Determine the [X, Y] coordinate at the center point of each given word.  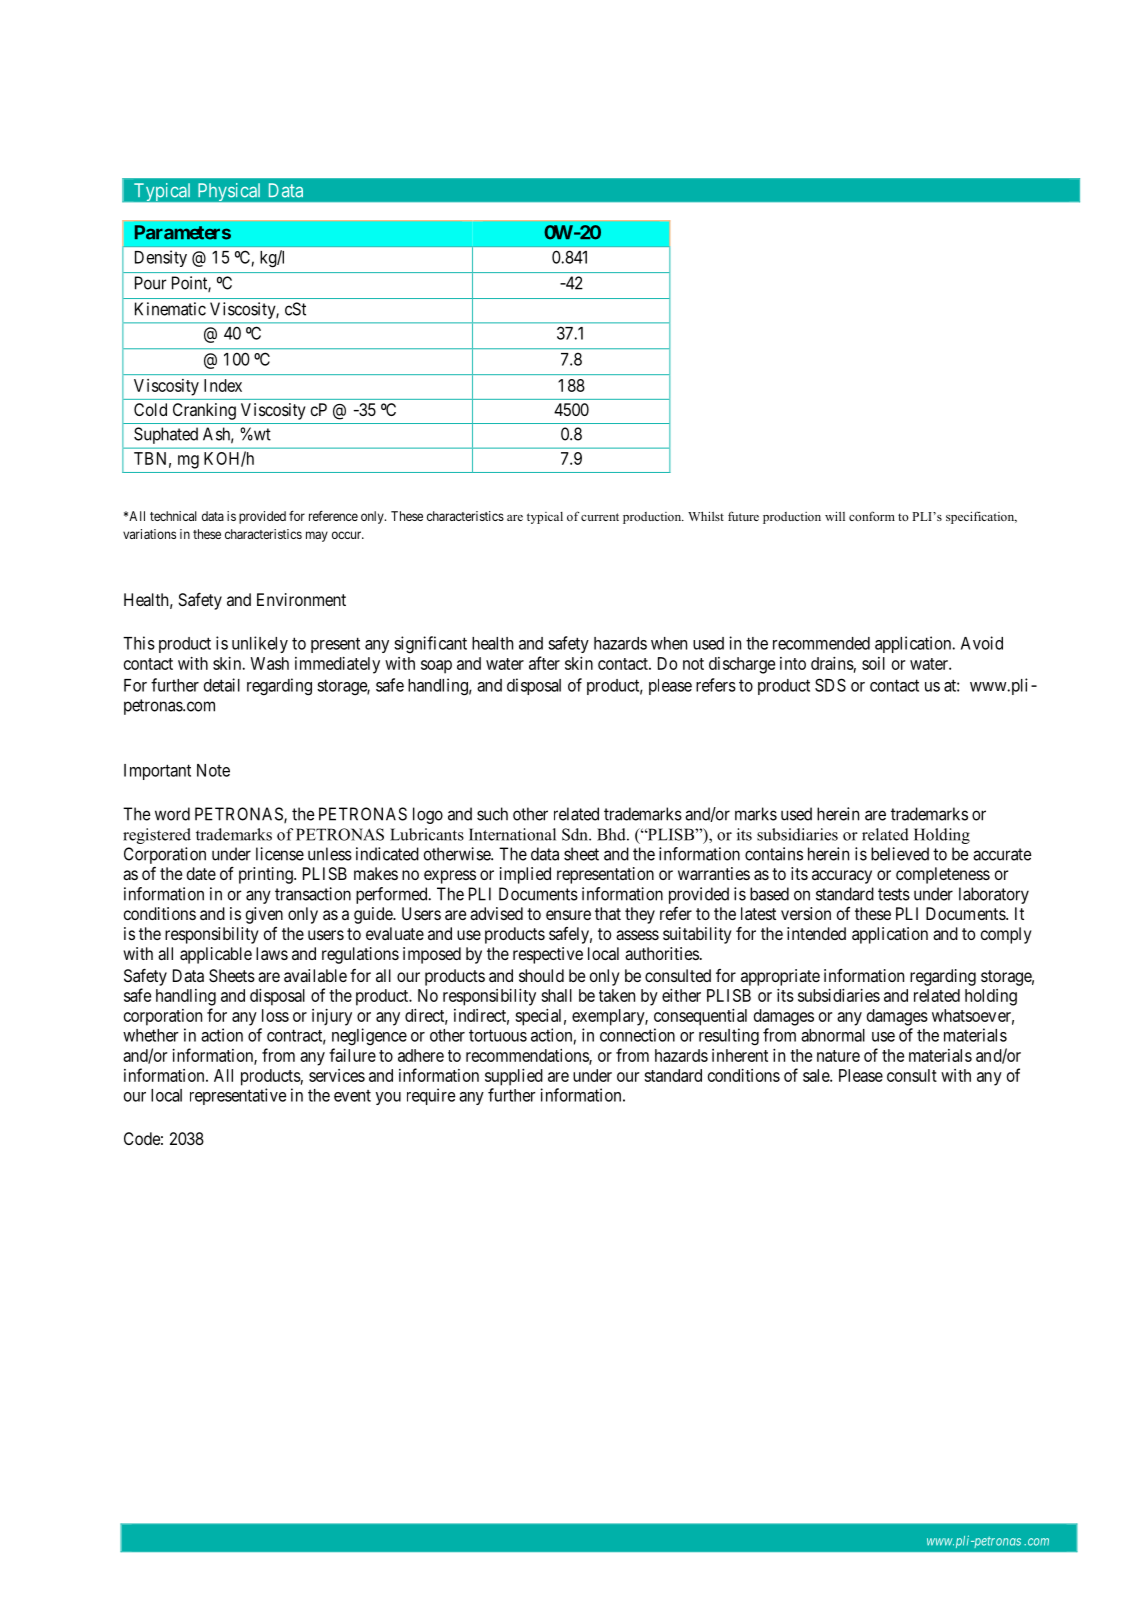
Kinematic [170, 309]
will [835, 516]
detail [222, 685]
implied [525, 875]
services [337, 1075]
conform [872, 516]
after [544, 663]
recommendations [528, 1056]
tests [894, 894]
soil [873, 663]
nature [838, 1056]
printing [267, 875]
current [600, 517]
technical [173, 516]
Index [223, 385]
